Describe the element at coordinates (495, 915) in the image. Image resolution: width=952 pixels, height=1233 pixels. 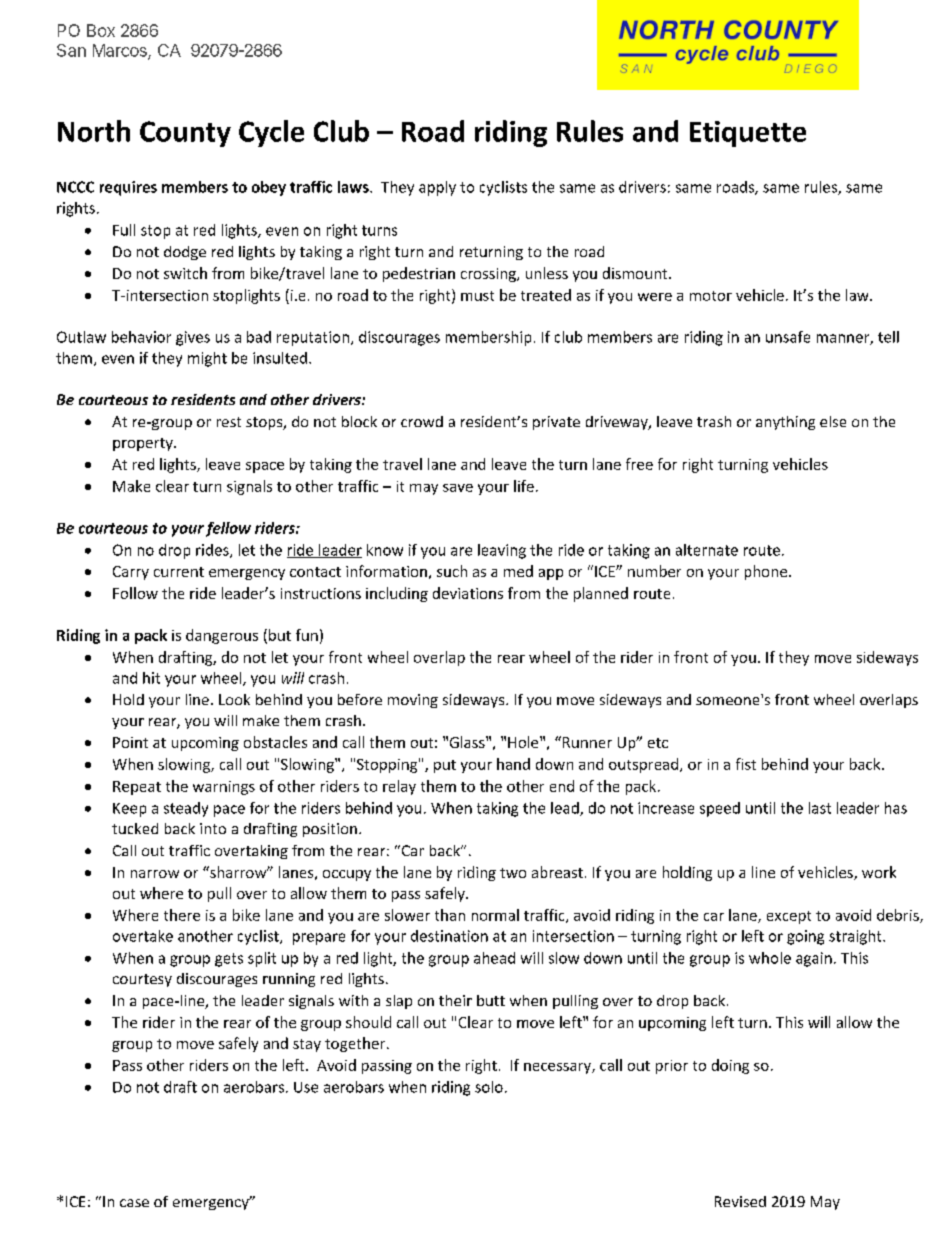
I see `normal` at that location.
